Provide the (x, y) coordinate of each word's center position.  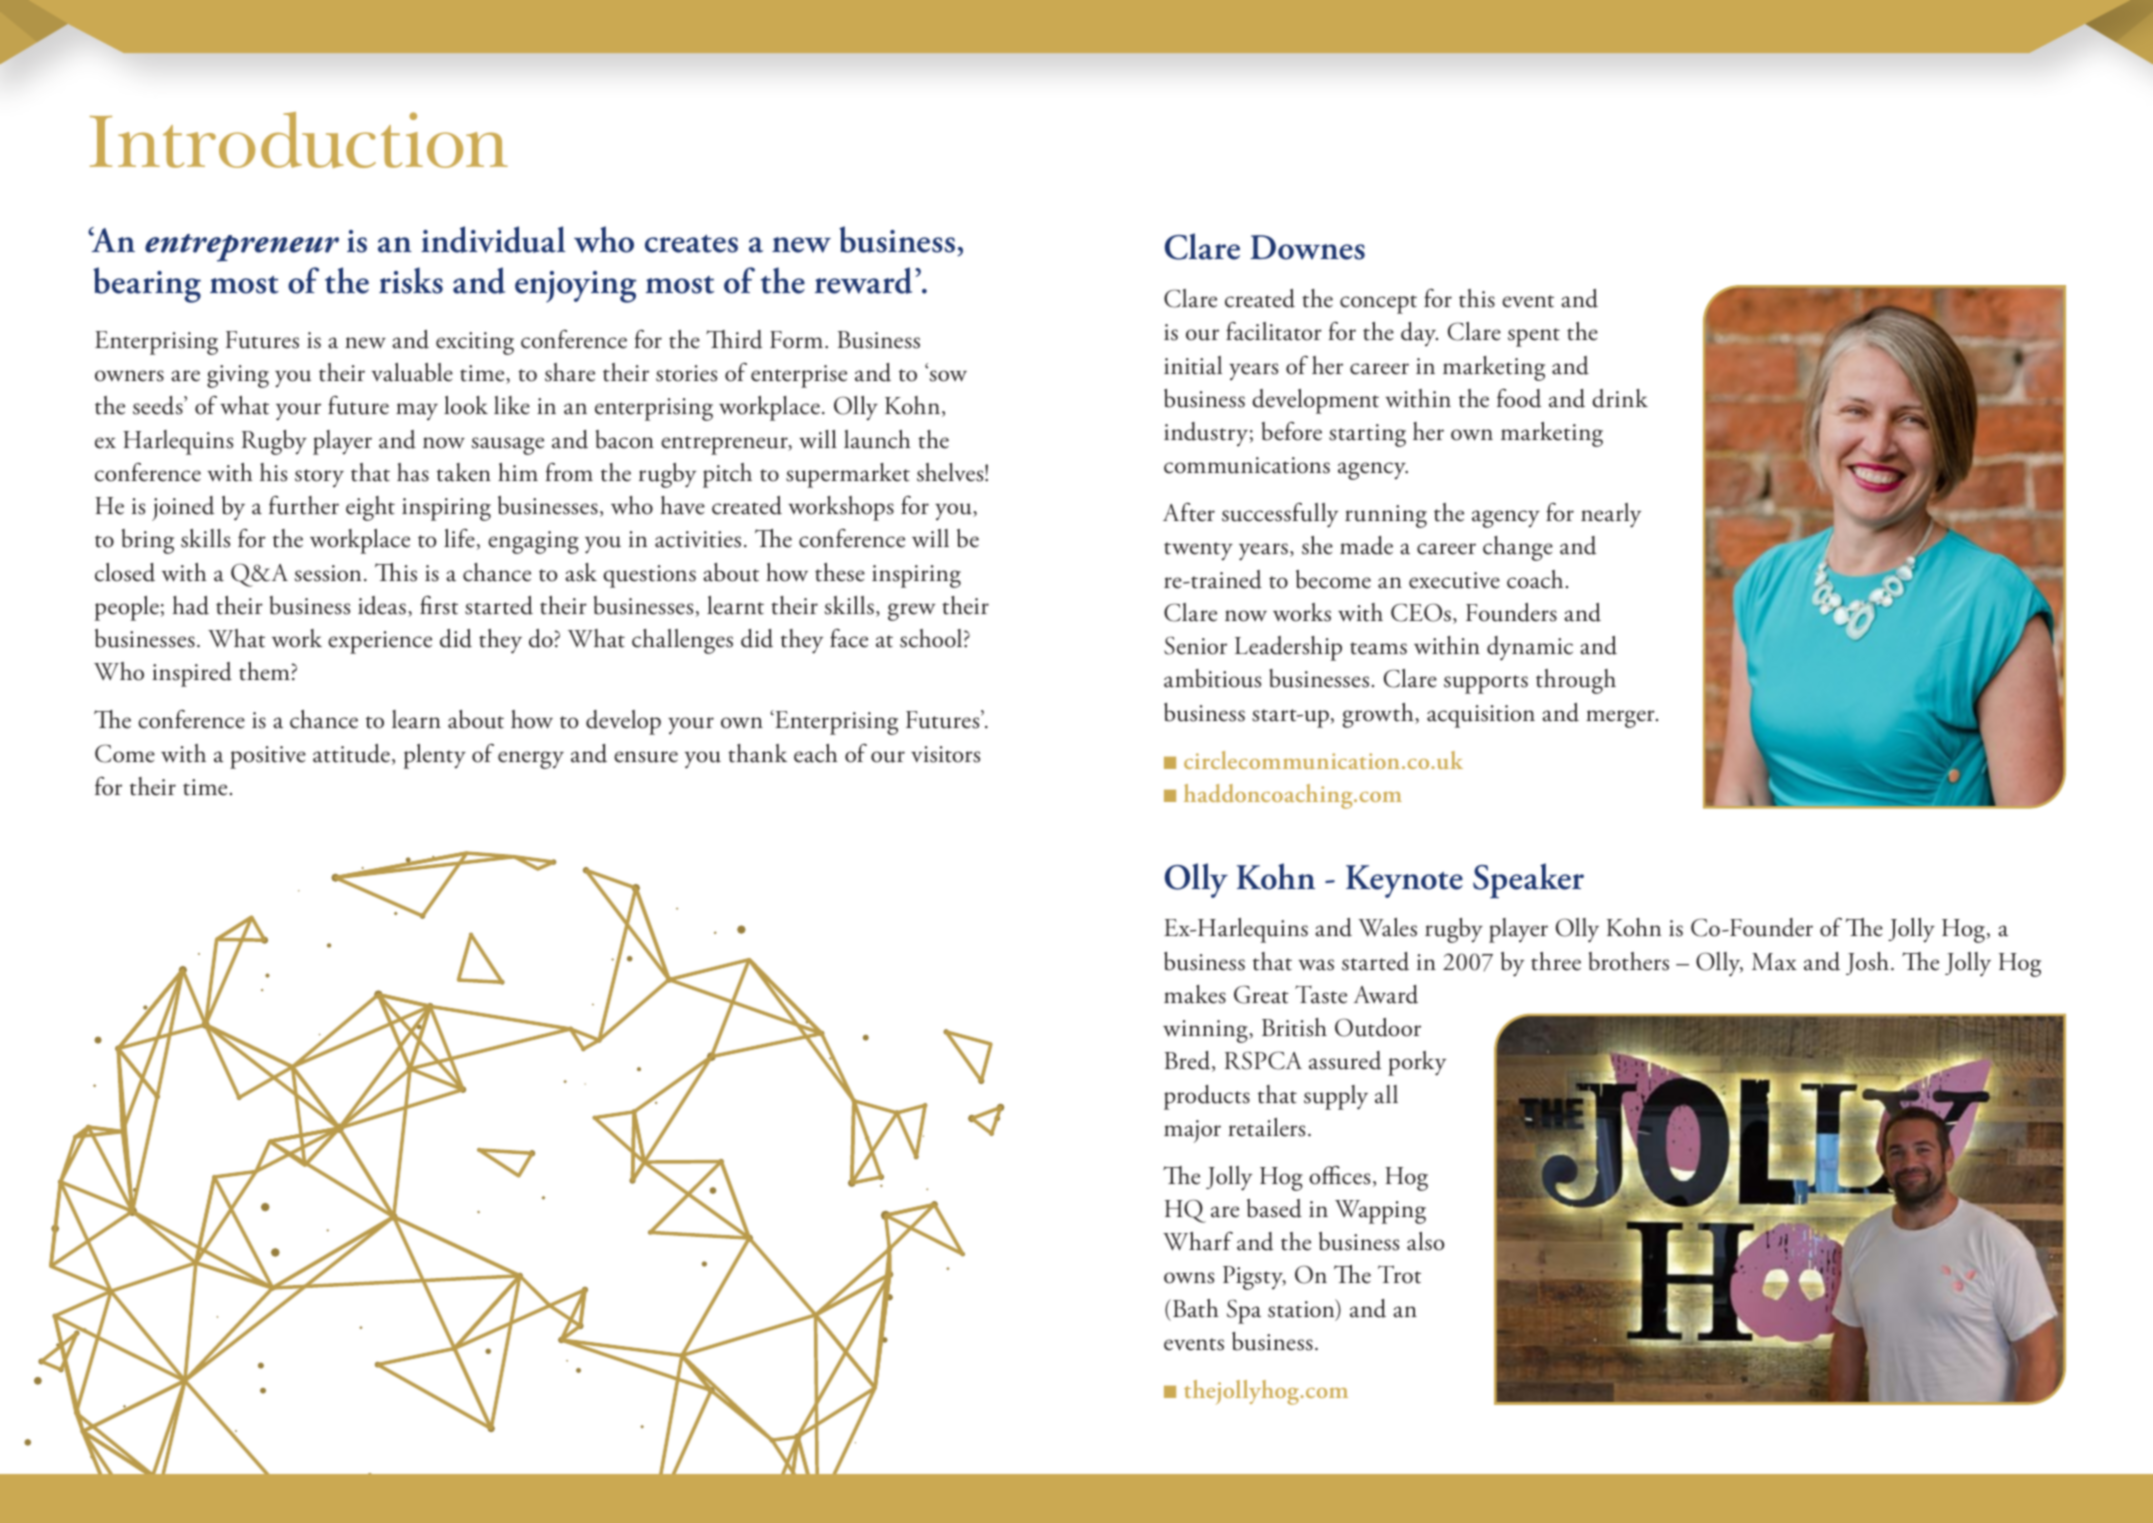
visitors (945, 754)
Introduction (299, 140)
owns (1189, 1278)
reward (863, 280)
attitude (351, 753)
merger (1621, 719)
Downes (1307, 247)
